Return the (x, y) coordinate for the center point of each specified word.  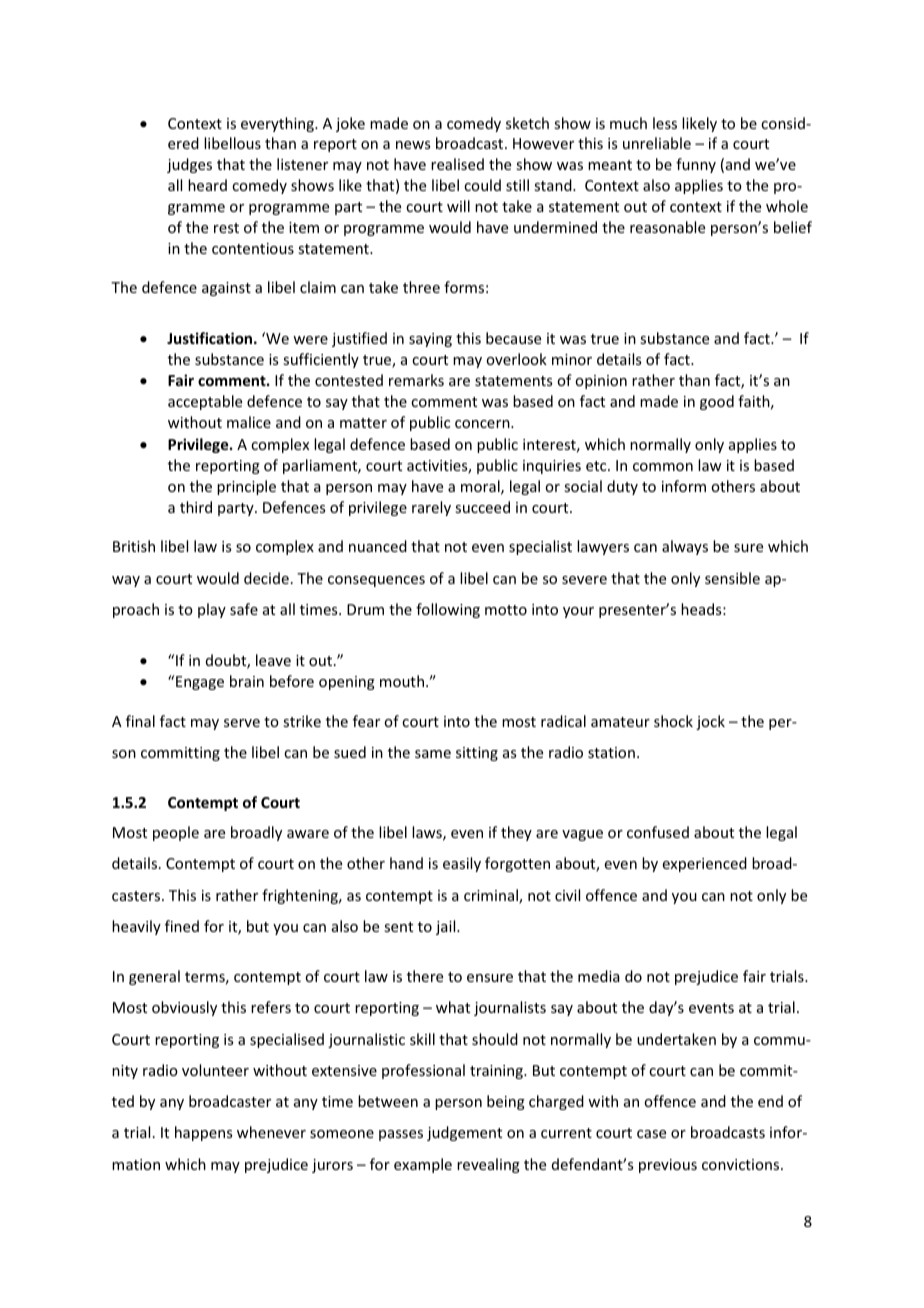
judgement (464, 1133)
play (212, 610)
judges (189, 165)
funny (696, 165)
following (448, 610)
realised (457, 164)
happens (203, 1133)
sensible (732, 578)
